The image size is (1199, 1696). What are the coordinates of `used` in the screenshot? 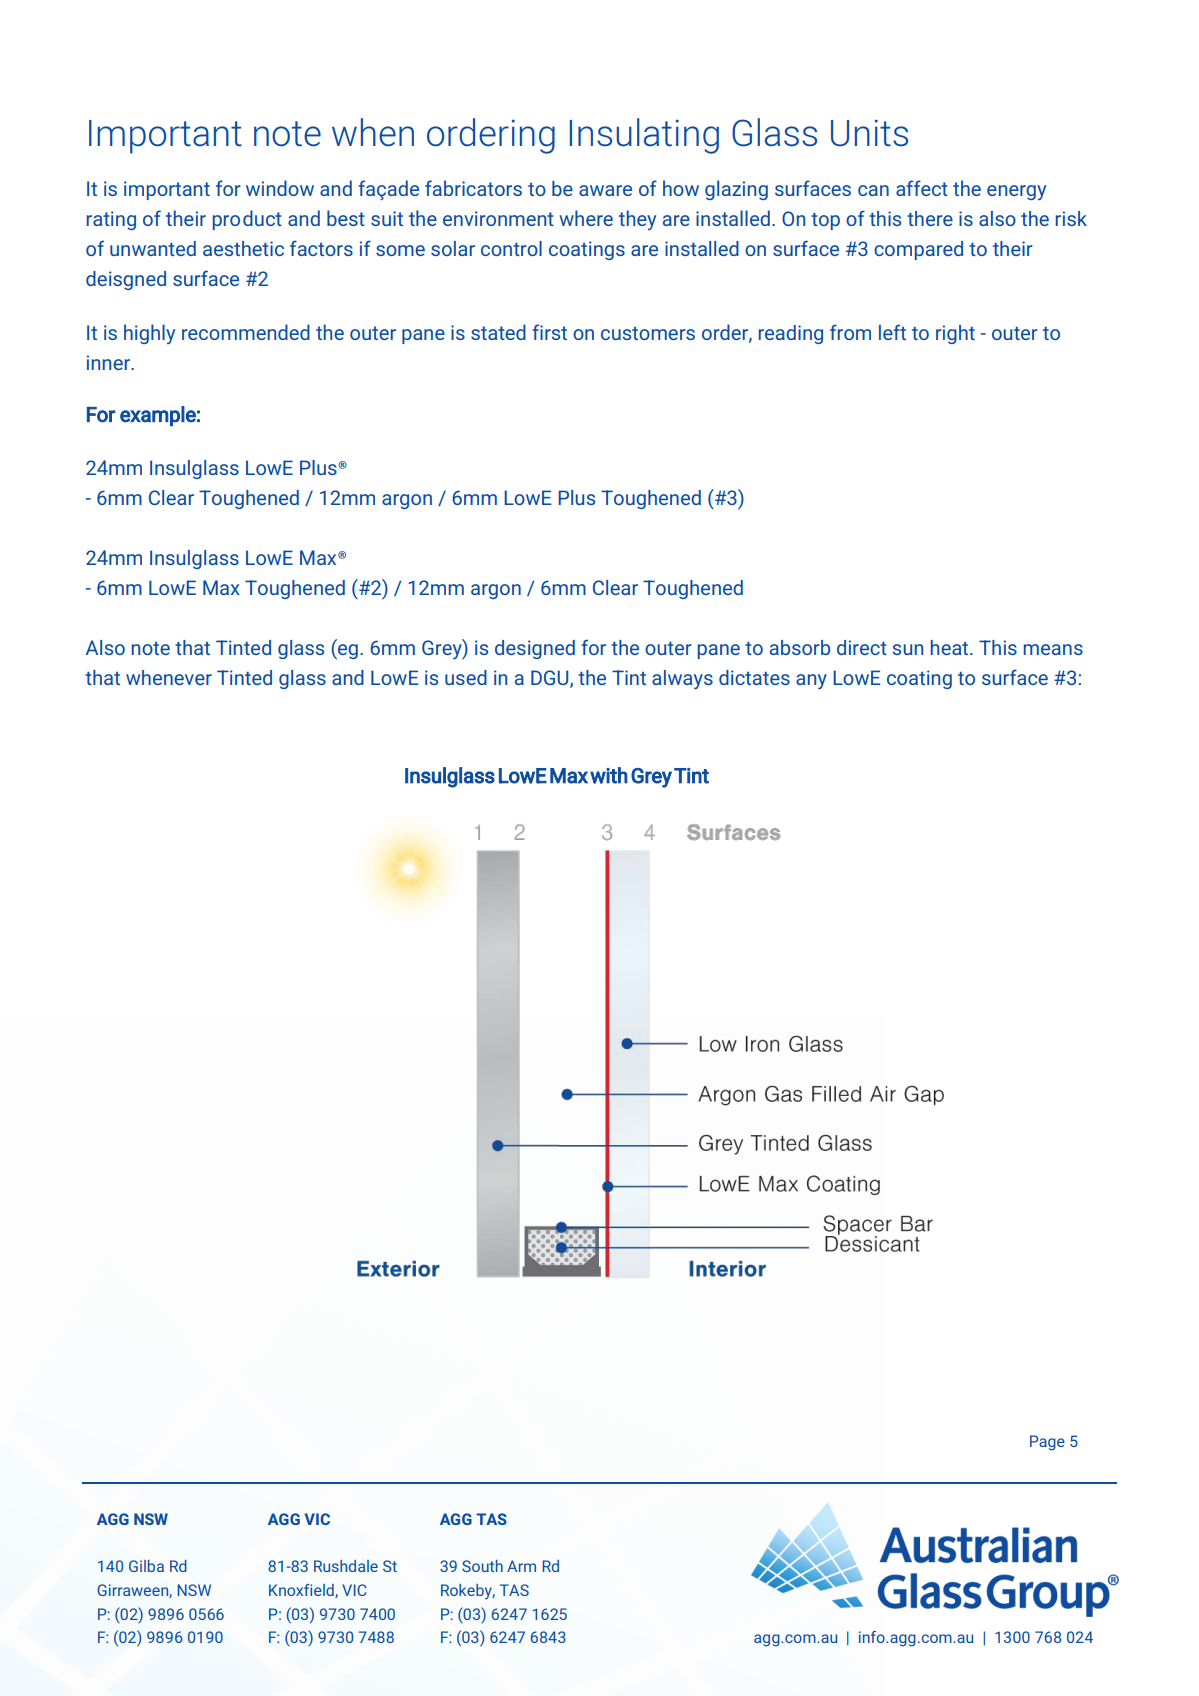 It's located at (466, 677).
